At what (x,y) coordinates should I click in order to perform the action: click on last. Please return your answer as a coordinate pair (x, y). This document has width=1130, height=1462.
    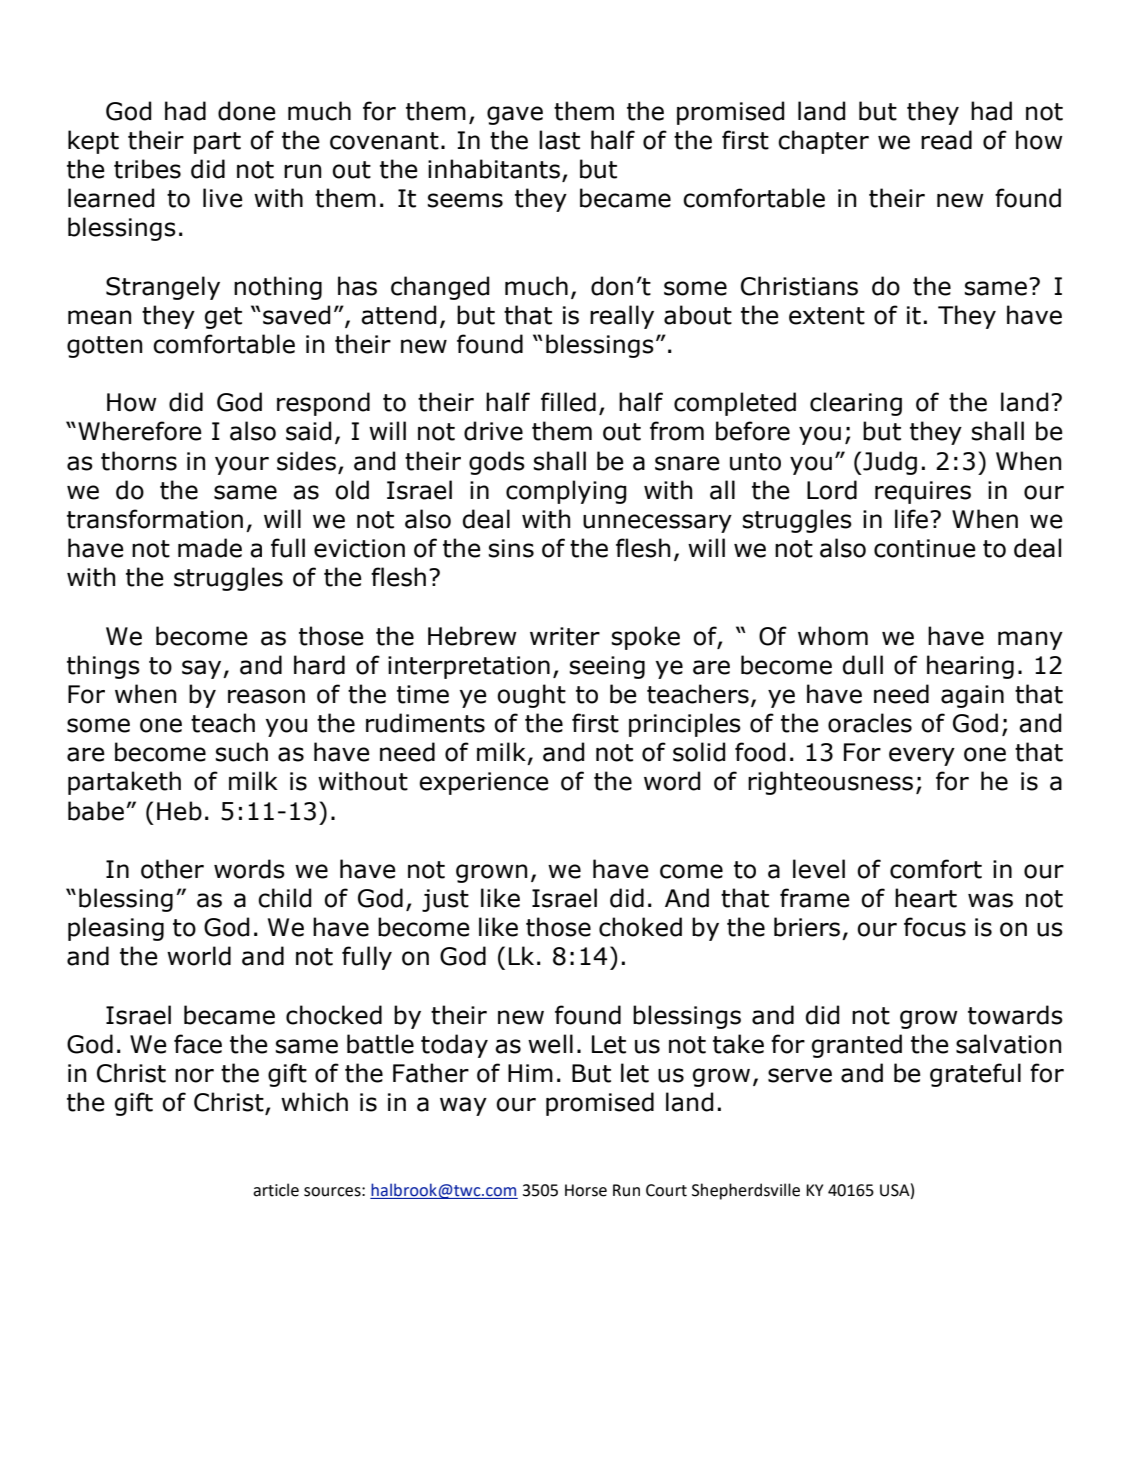
    Looking at the image, I should click on (559, 140).
